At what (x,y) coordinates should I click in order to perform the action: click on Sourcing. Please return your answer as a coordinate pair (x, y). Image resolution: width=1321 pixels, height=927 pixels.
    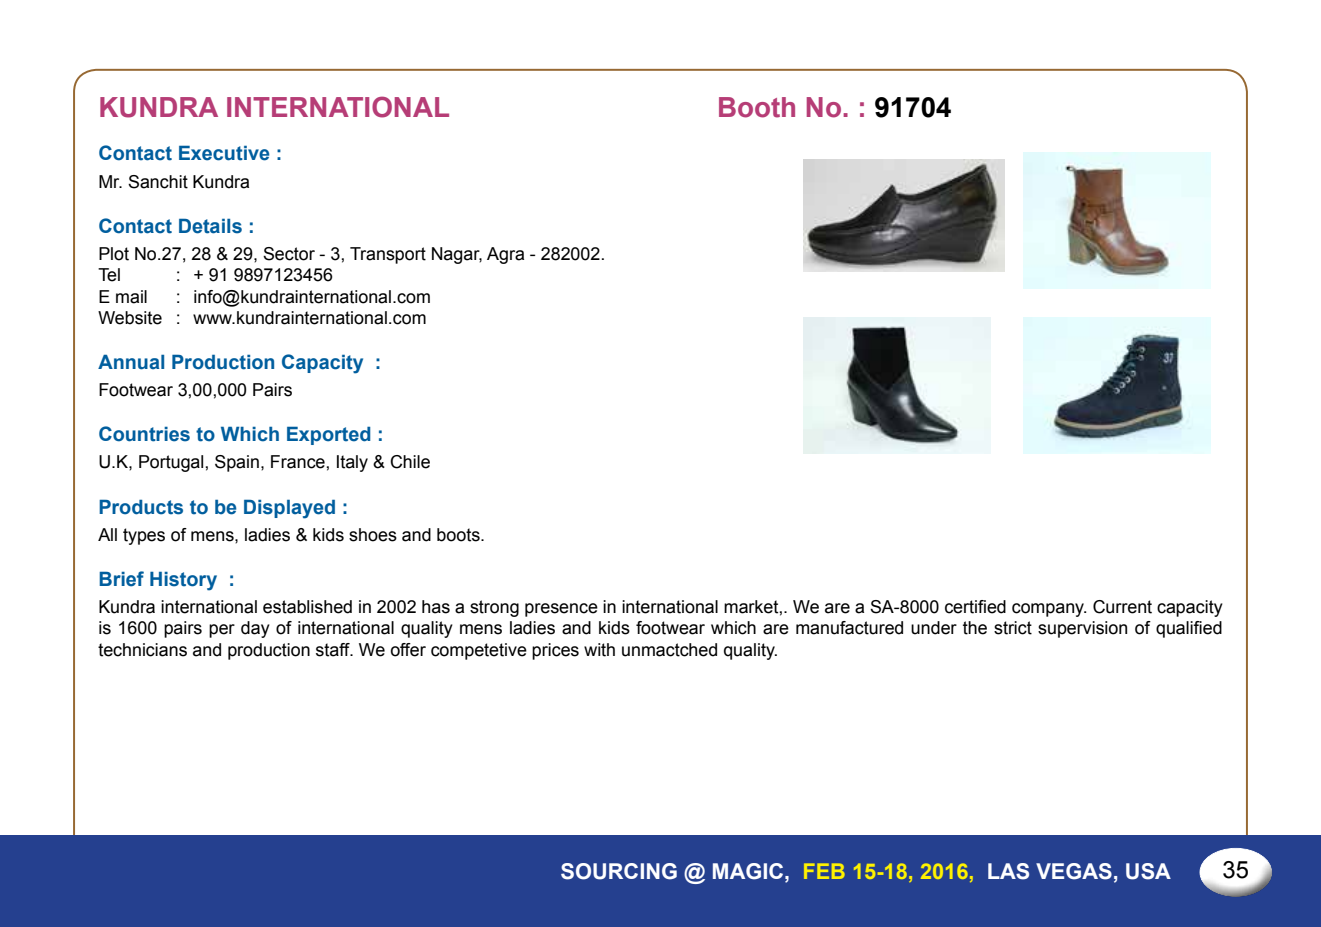
    Looking at the image, I should click on (619, 871).
